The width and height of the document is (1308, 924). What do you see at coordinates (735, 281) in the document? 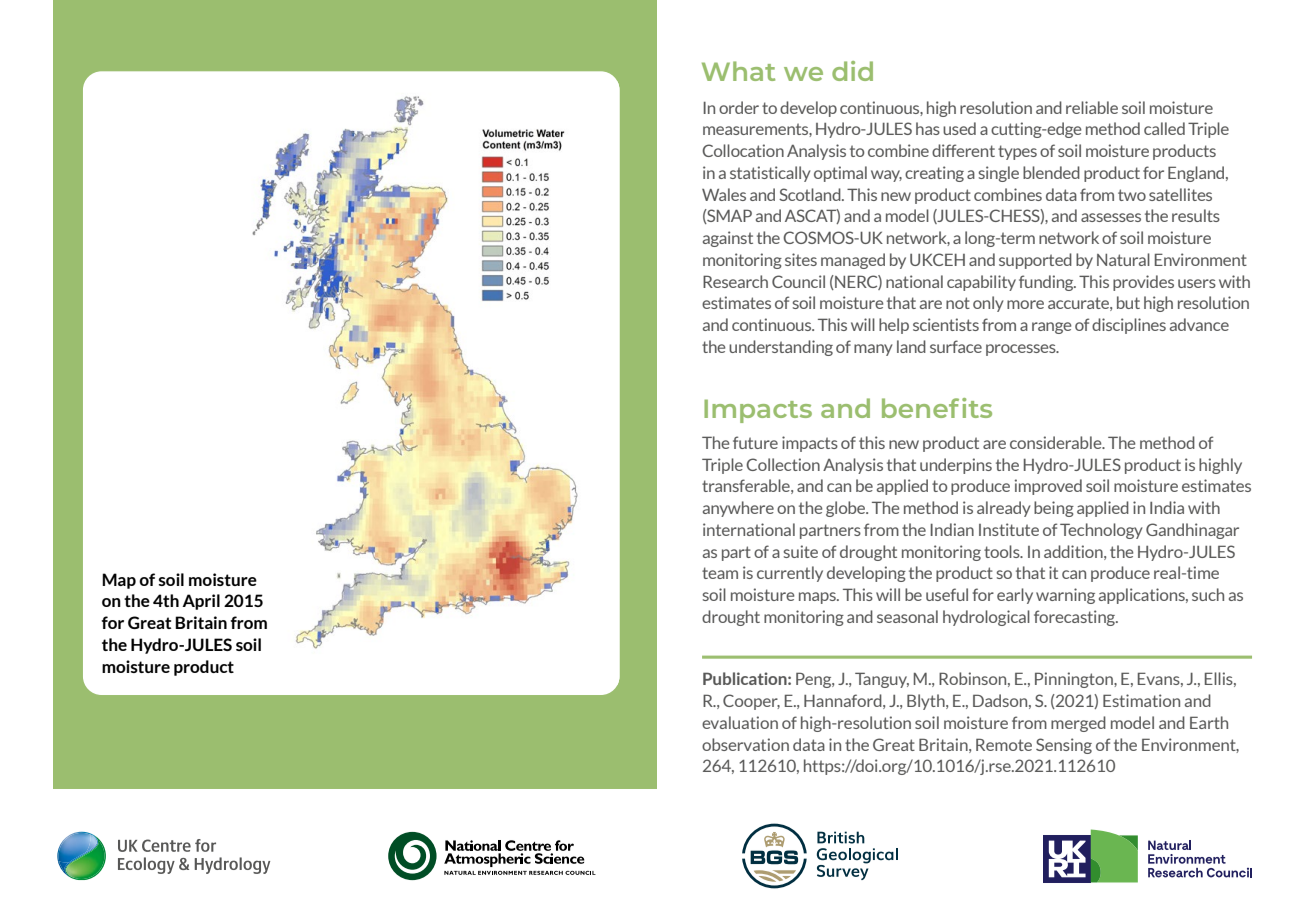
I see `Research` at bounding box center [735, 281].
